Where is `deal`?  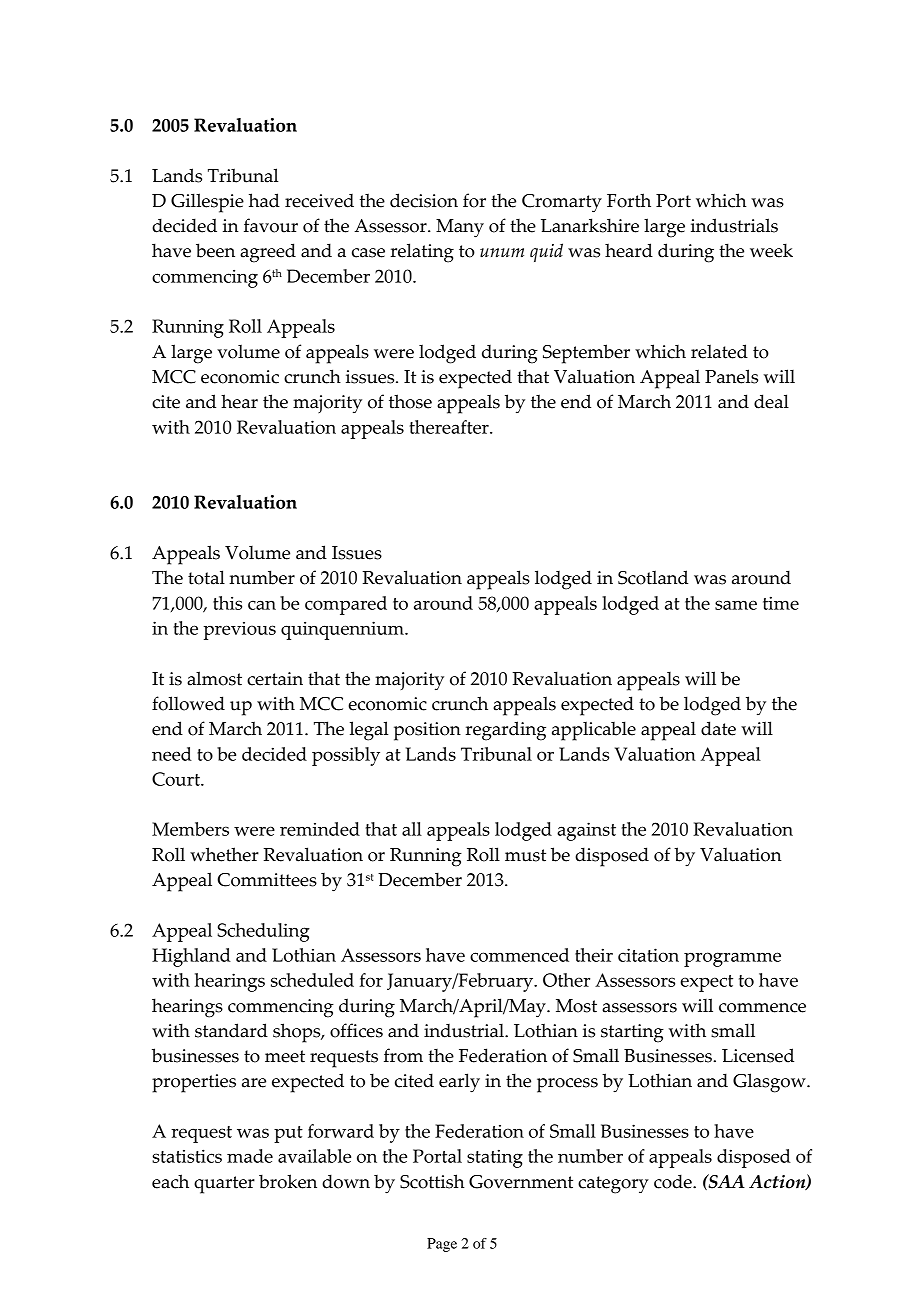
deal is located at coordinates (771, 401).
